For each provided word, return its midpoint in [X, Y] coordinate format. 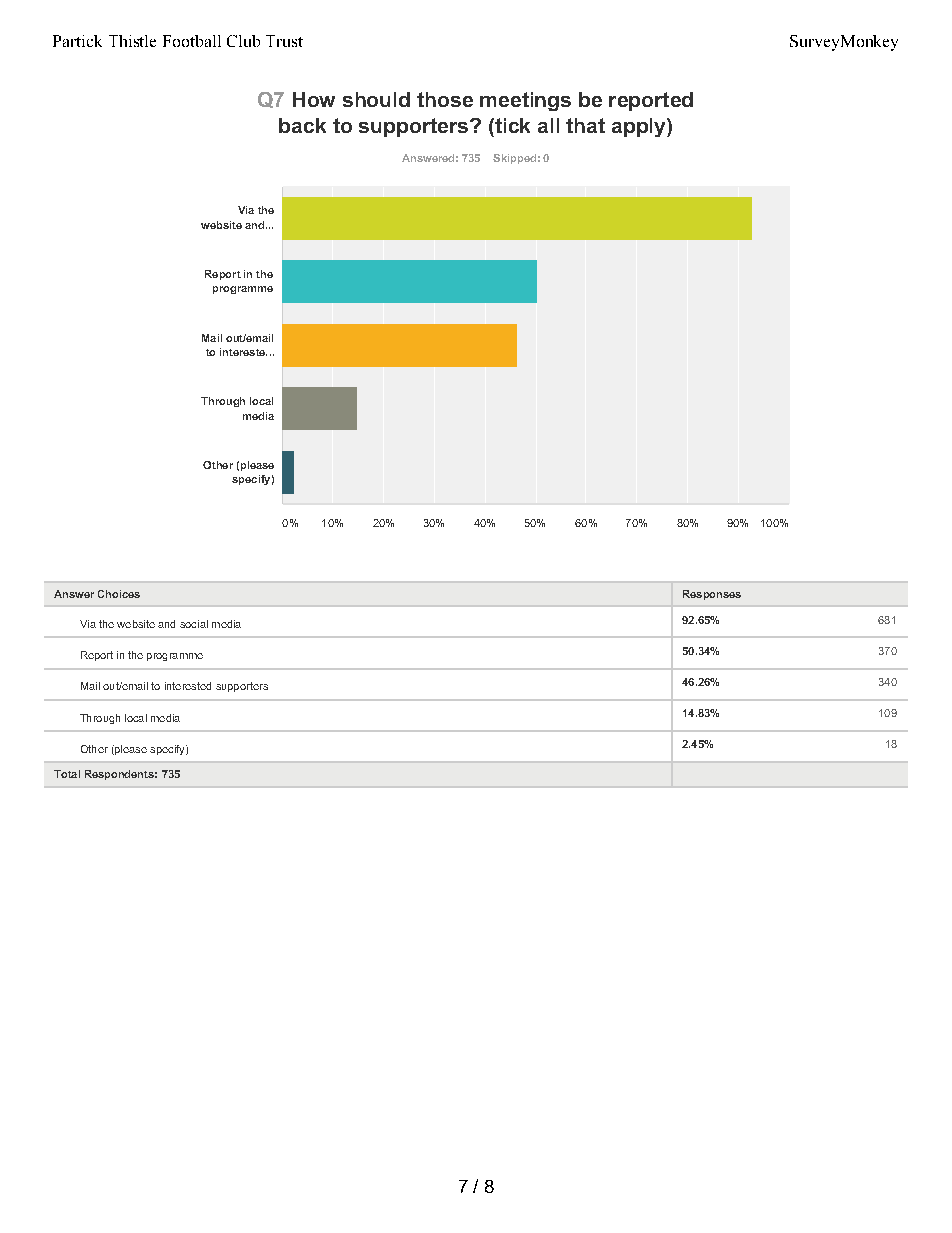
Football [192, 41]
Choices [119, 594]
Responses [712, 595]
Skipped [514, 159]
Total [67, 774]
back [302, 125]
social [194, 624]
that [585, 125]
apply [640, 127]
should [376, 99]
